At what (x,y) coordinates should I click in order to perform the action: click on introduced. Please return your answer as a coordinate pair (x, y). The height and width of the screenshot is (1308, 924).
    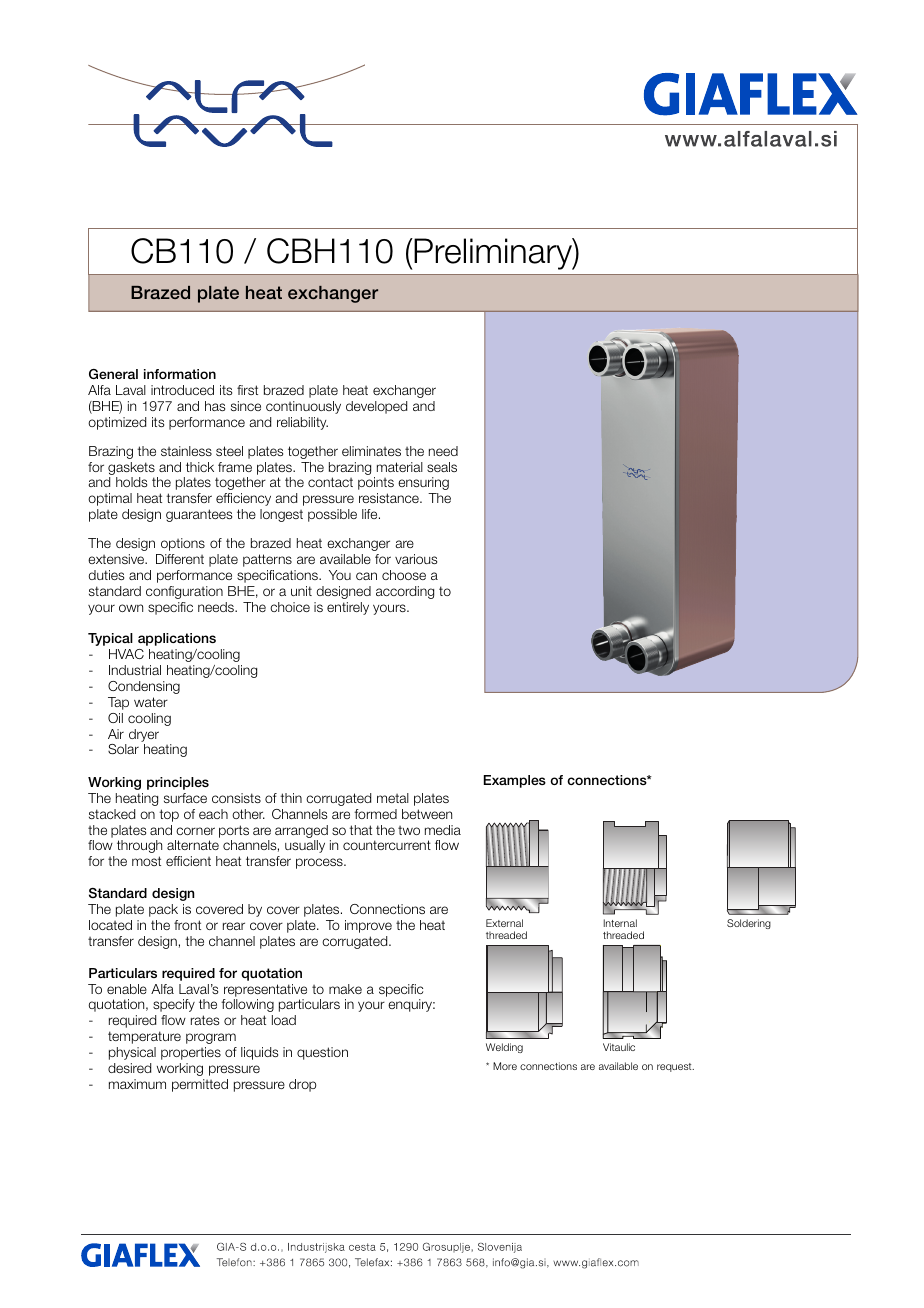
    Looking at the image, I should click on (182, 390).
